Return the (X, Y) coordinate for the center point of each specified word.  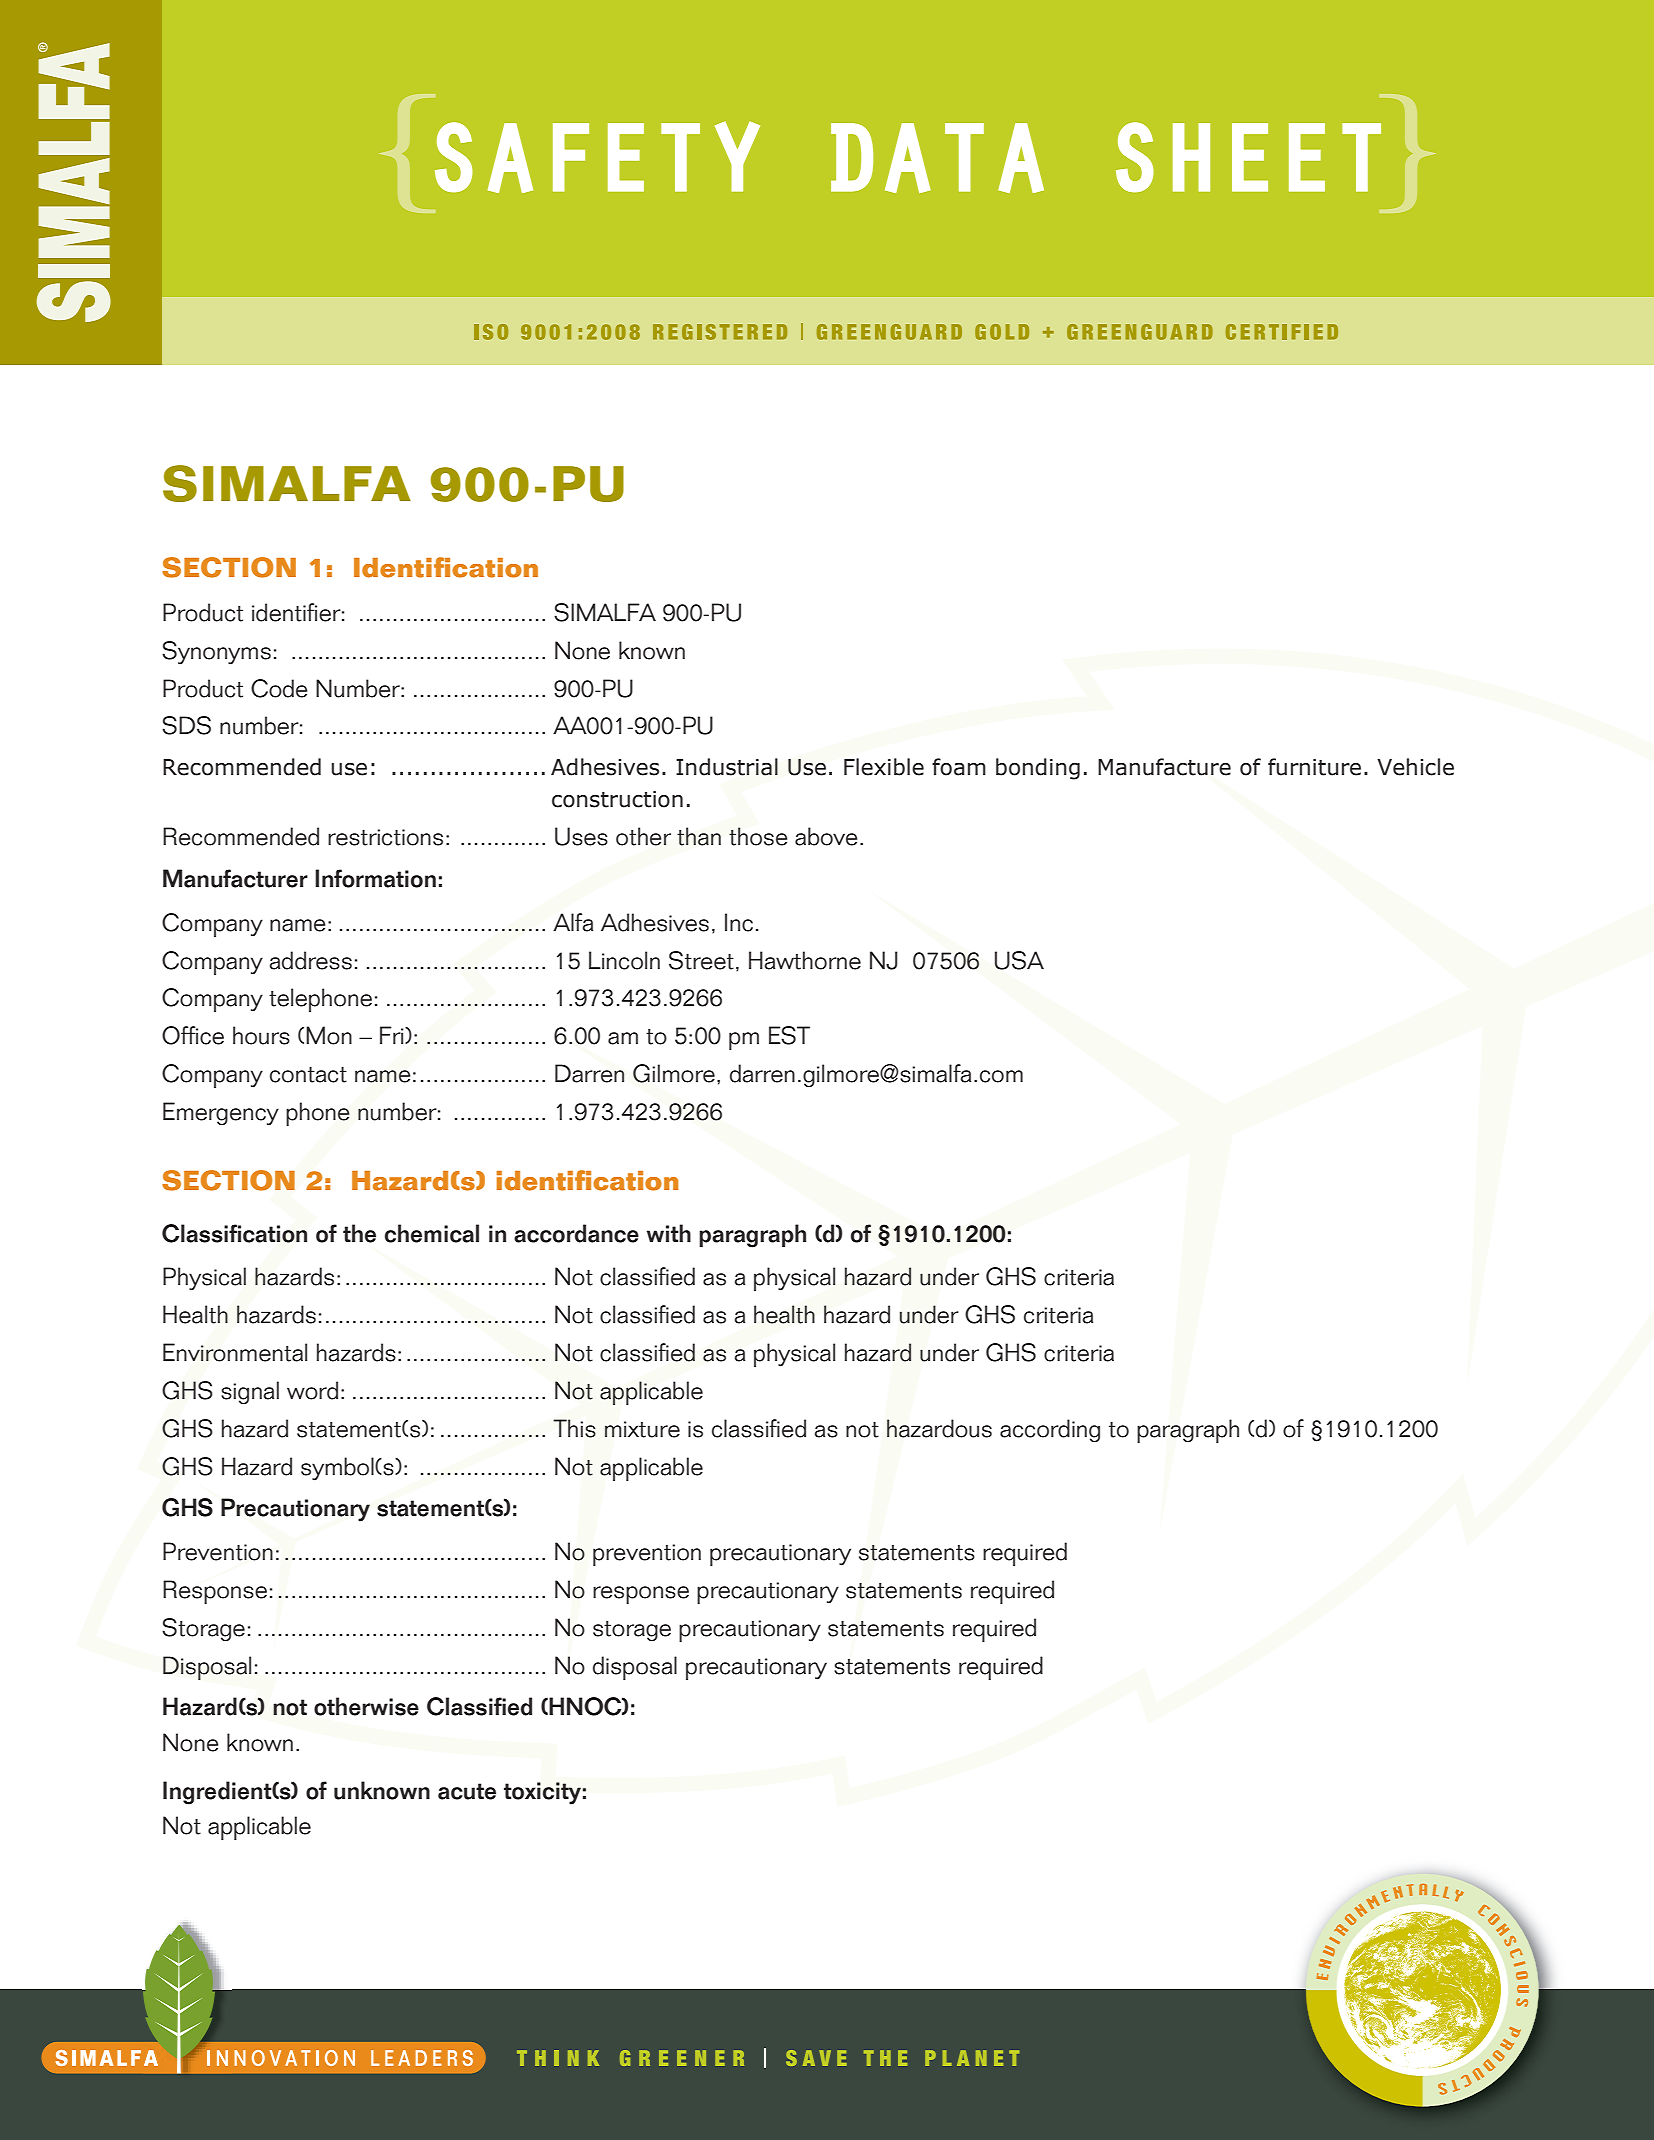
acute (467, 1791)
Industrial (727, 767)
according (1050, 1430)
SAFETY (597, 157)
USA (1019, 960)
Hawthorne (805, 960)
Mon (329, 1035)
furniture (1314, 767)
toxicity (542, 1793)
